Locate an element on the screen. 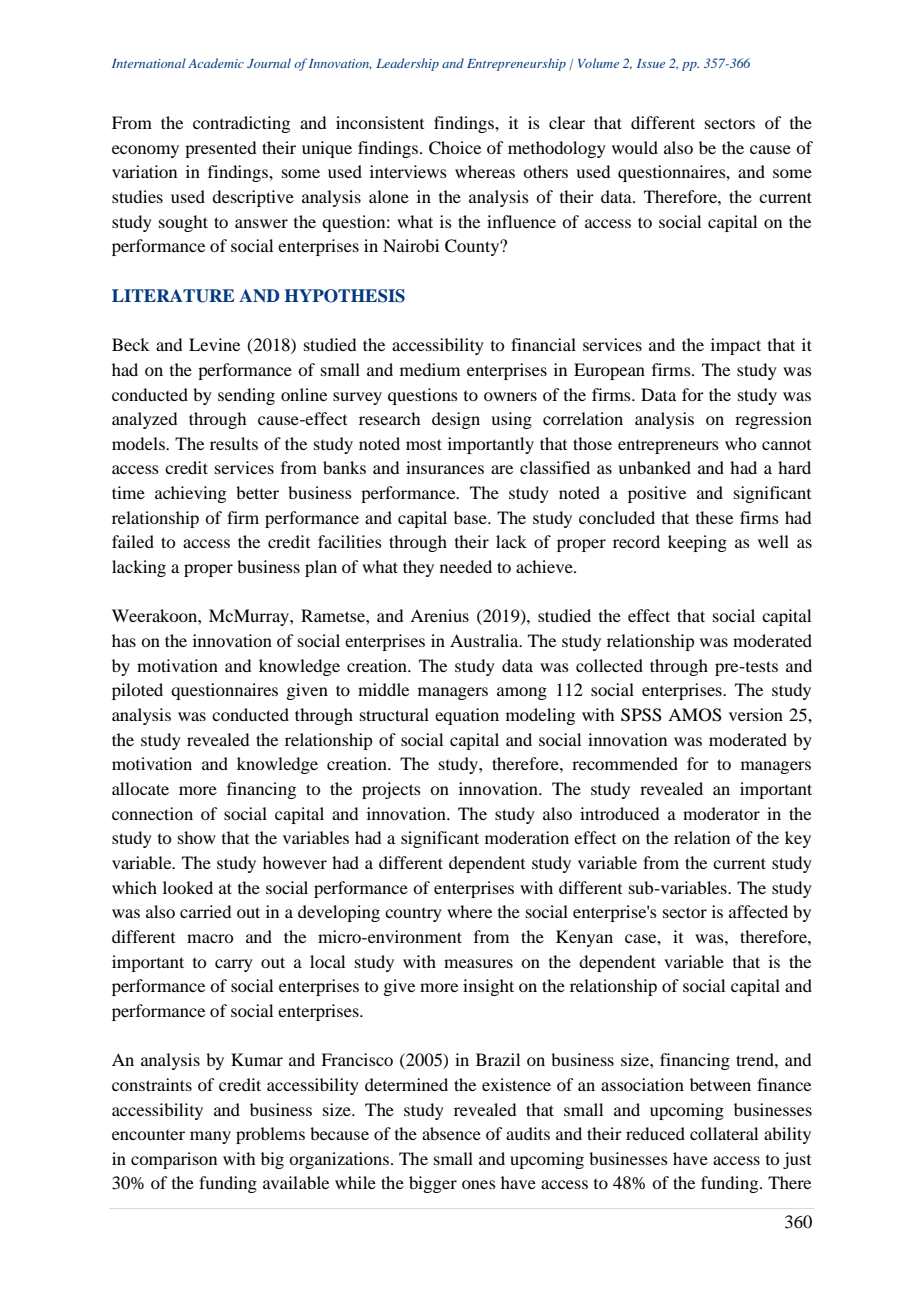 This screenshot has width=924, height=1308. Issue is located at coordinates (651, 63).
